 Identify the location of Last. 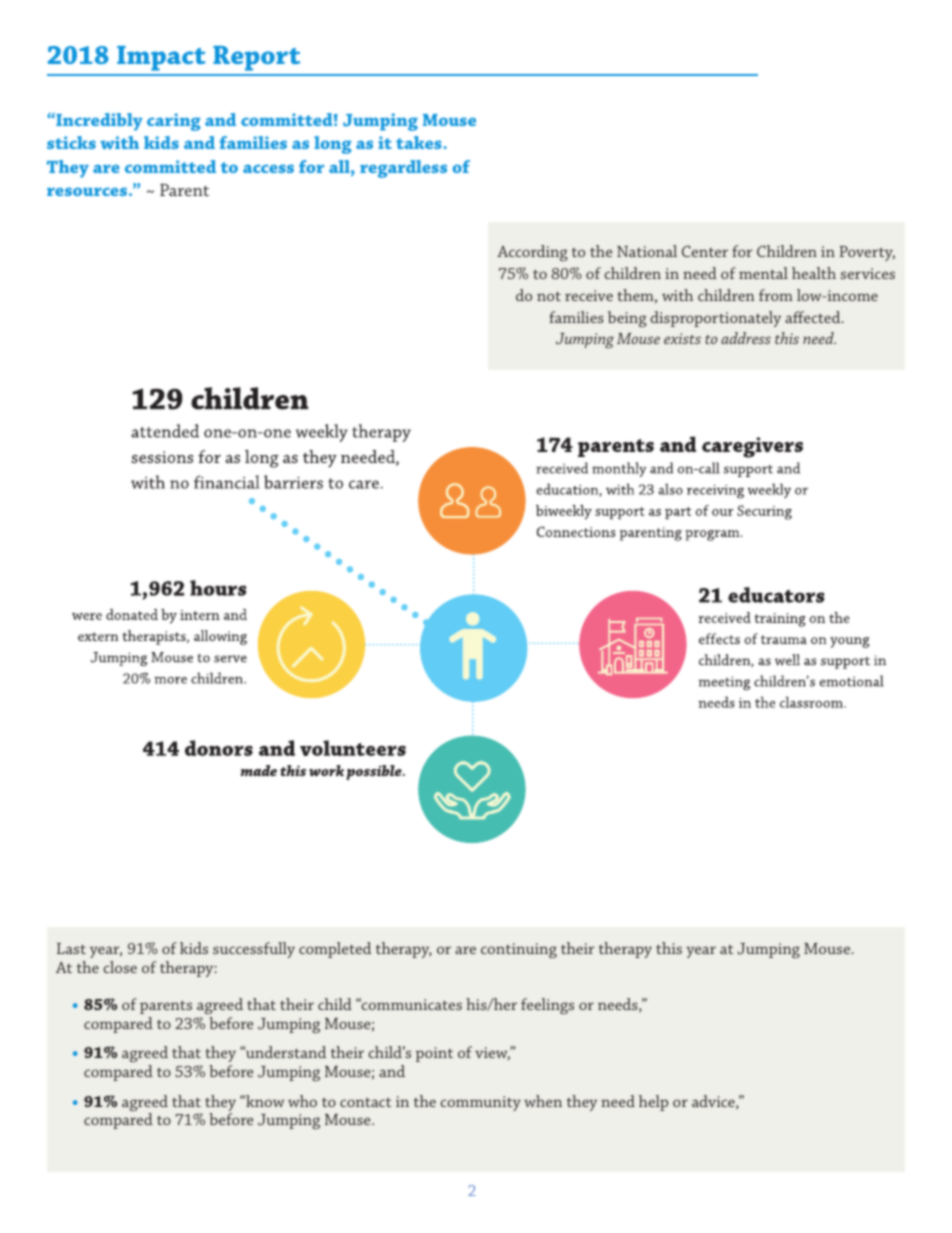
(71, 948).
